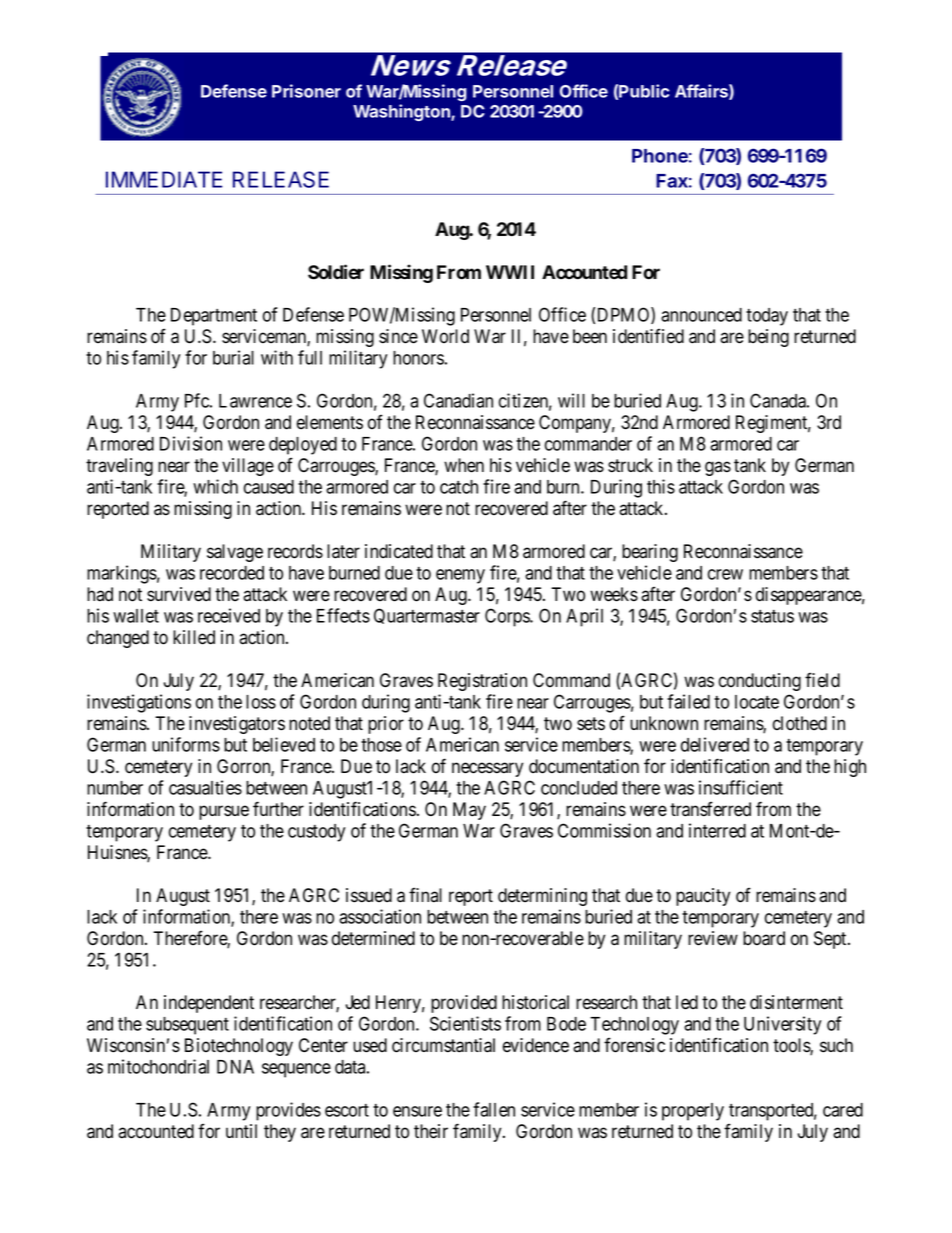 This screenshot has height=1233, width=952. Describe the element at coordinates (179, 594) in the screenshot. I see `survived` at that location.
